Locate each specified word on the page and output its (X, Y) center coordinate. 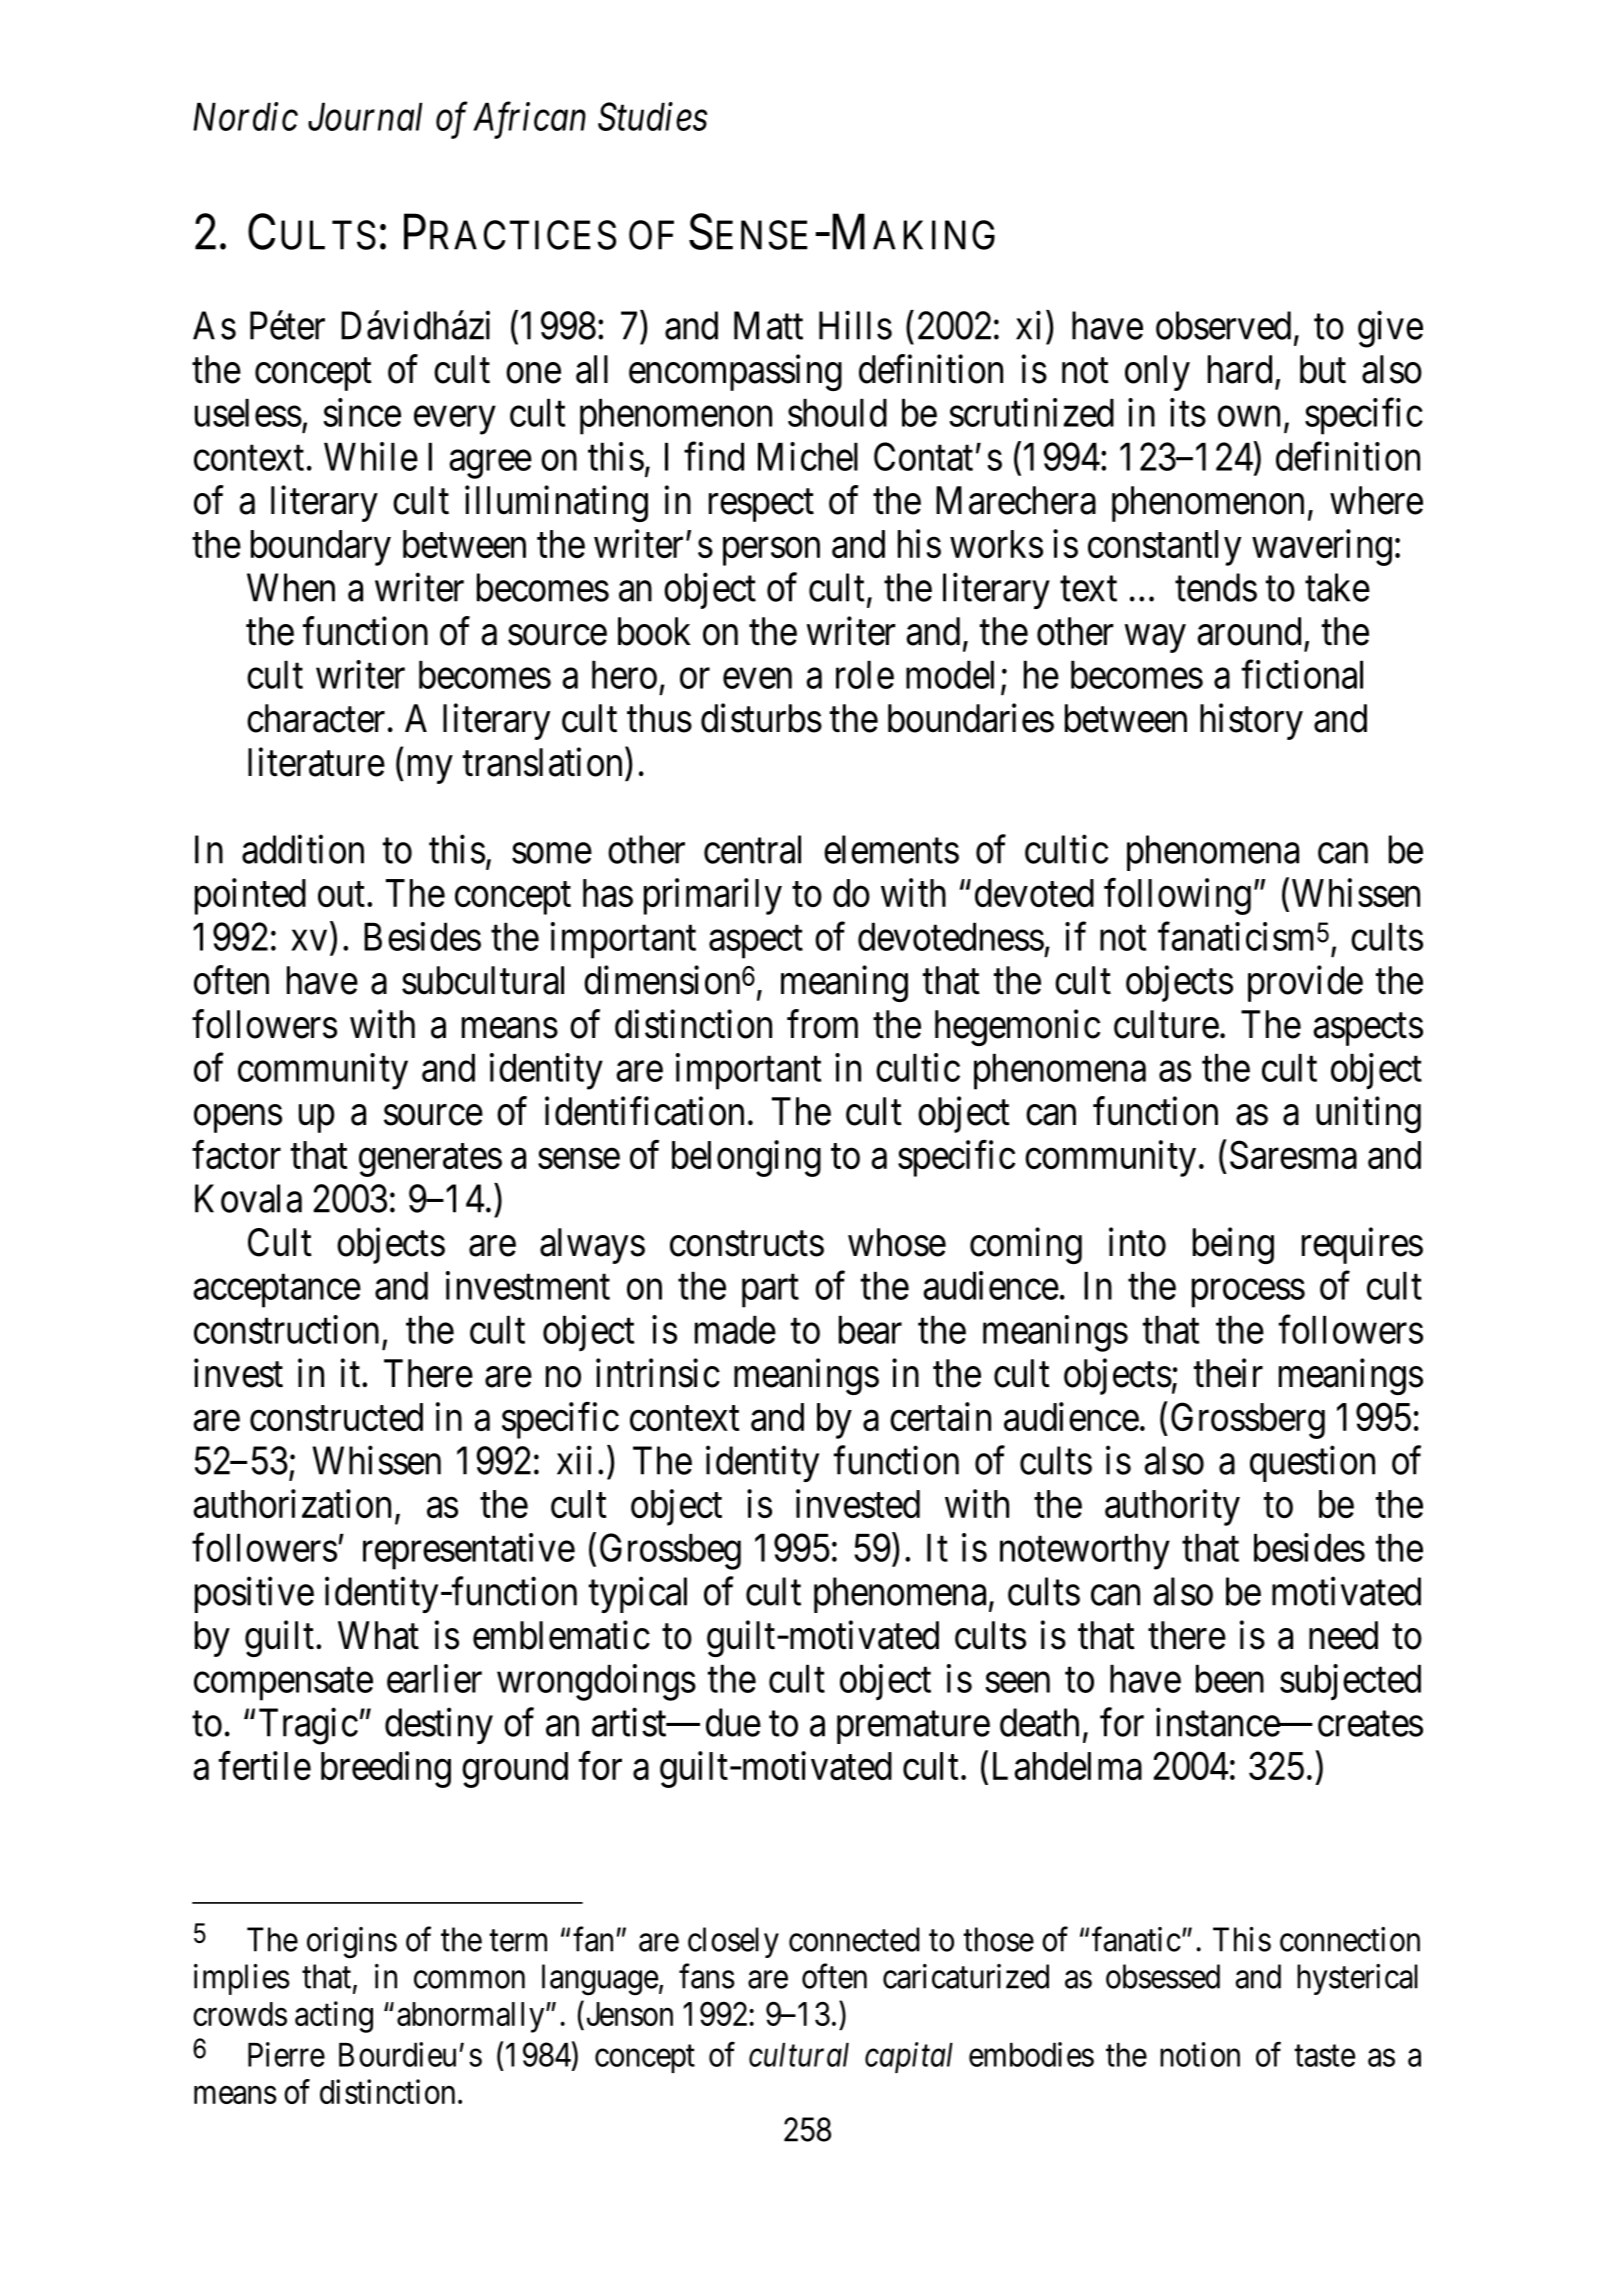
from (822, 1024)
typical (638, 1595)
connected (854, 1939)
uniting (1368, 1115)
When (291, 587)
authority (1172, 1507)
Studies (653, 116)
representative (469, 1551)
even (757, 678)
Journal (365, 117)
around (1249, 631)
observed (1223, 325)
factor (236, 1154)
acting (334, 2017)
